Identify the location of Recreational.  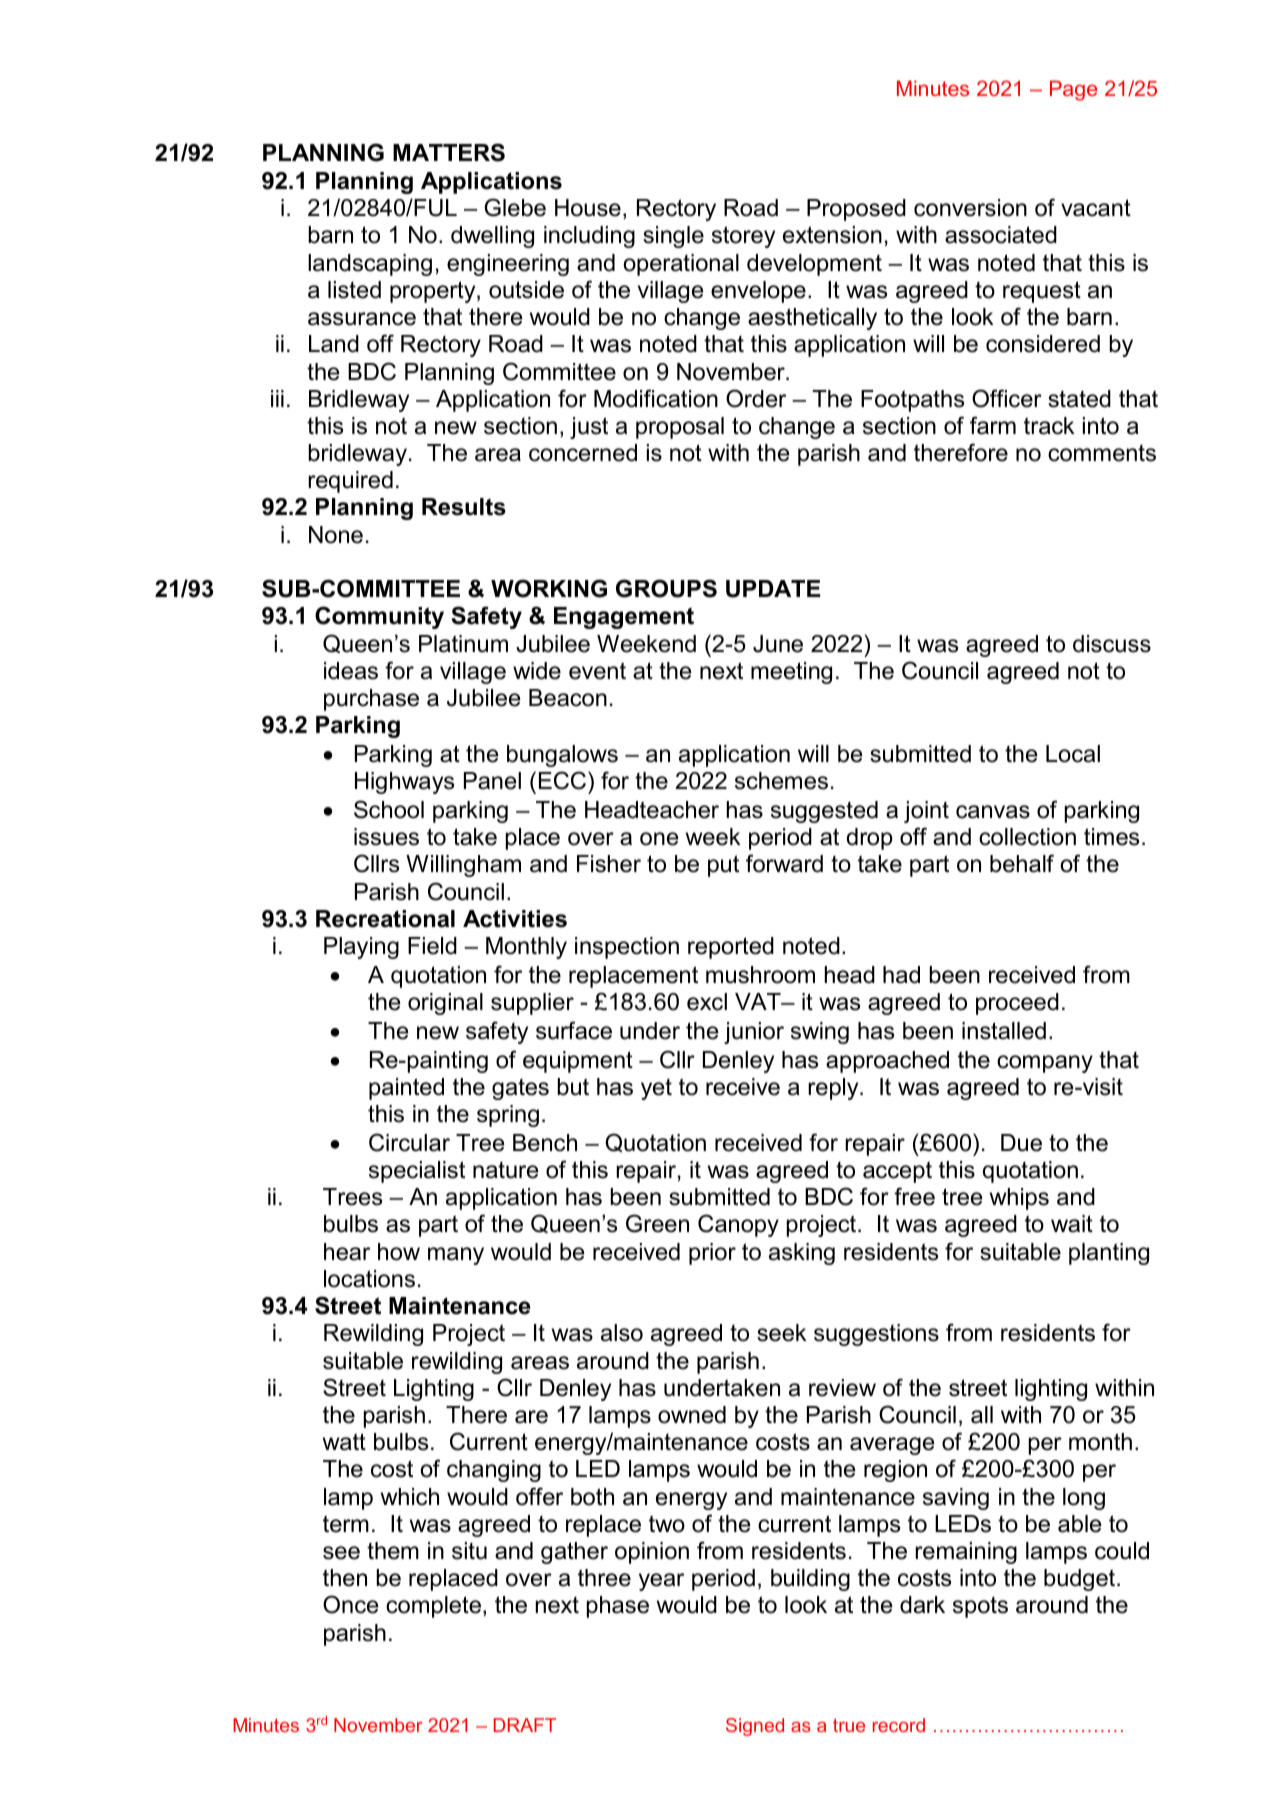
(385, 919).
